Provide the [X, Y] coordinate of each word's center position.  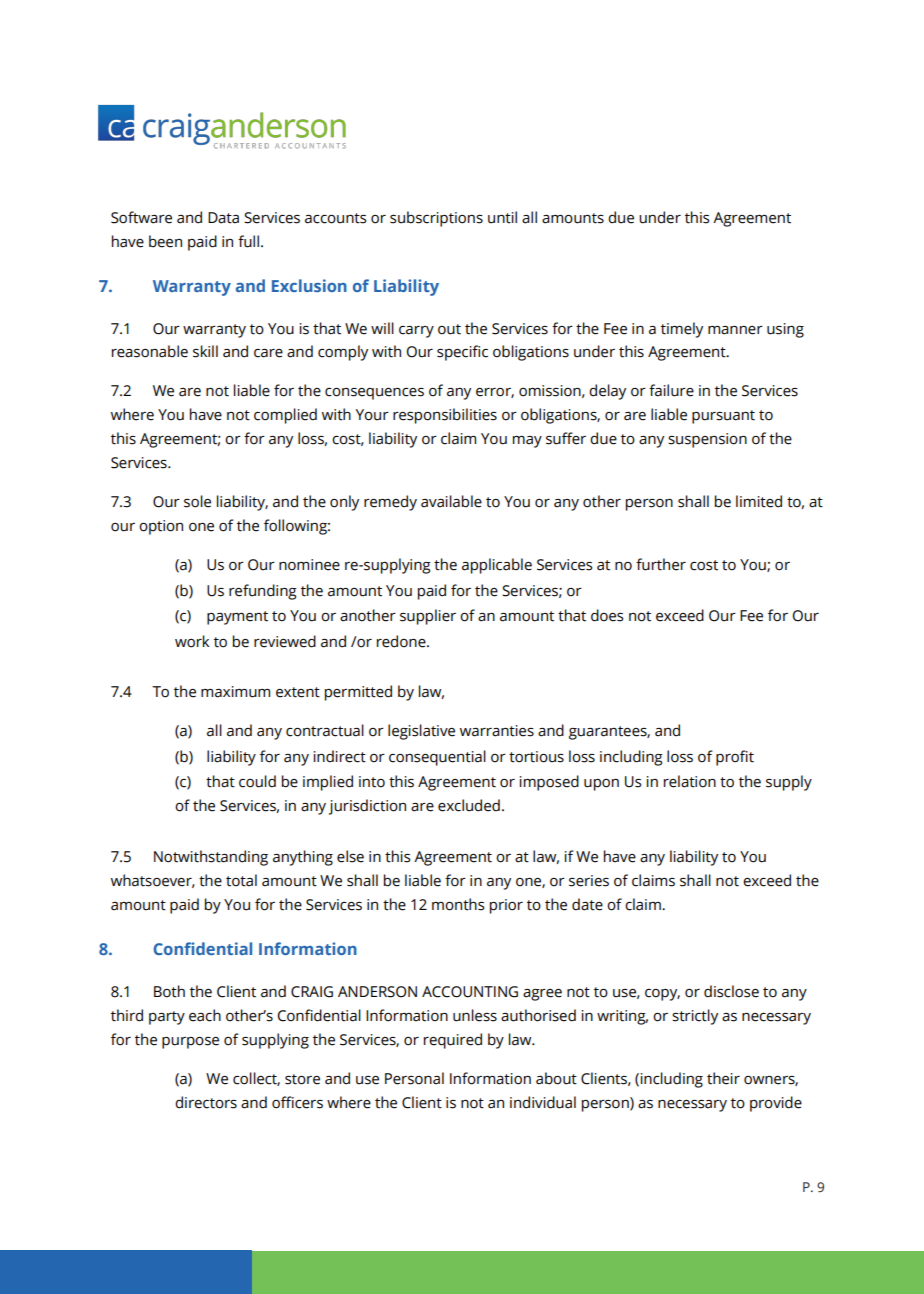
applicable [497, 566]
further [661, 564]
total [241, 880]
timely [682, 330]
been [165, 241]
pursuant [723, 417]
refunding [263, 592]
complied [285, 416]
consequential [437, 758]
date [587, 904]
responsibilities [445, 416]
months [458, 904]
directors [206, 1102]
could [257, 781]
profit [735, 758]
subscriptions [436, 219]
